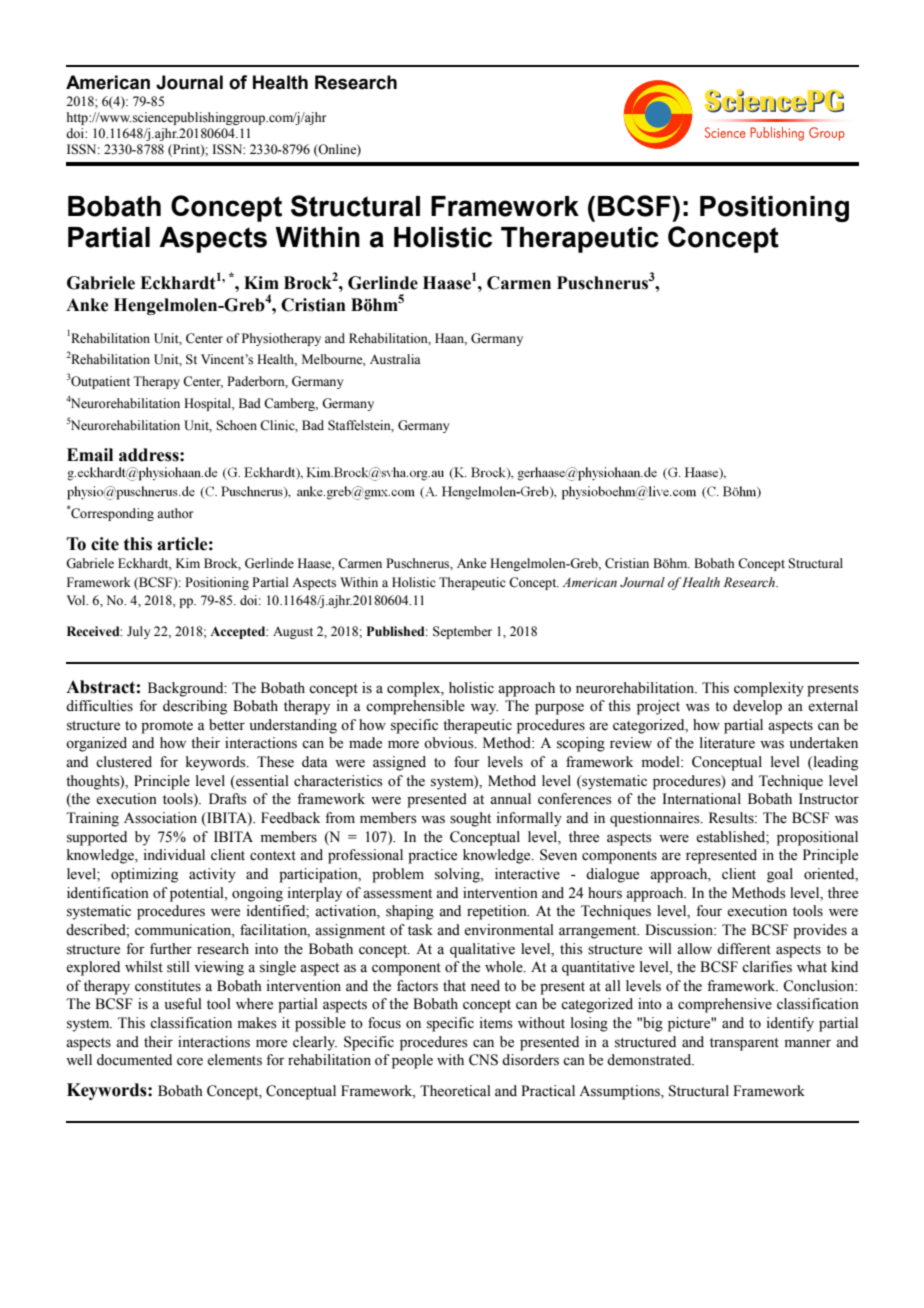  I want to click on August, so click(293, 633).
